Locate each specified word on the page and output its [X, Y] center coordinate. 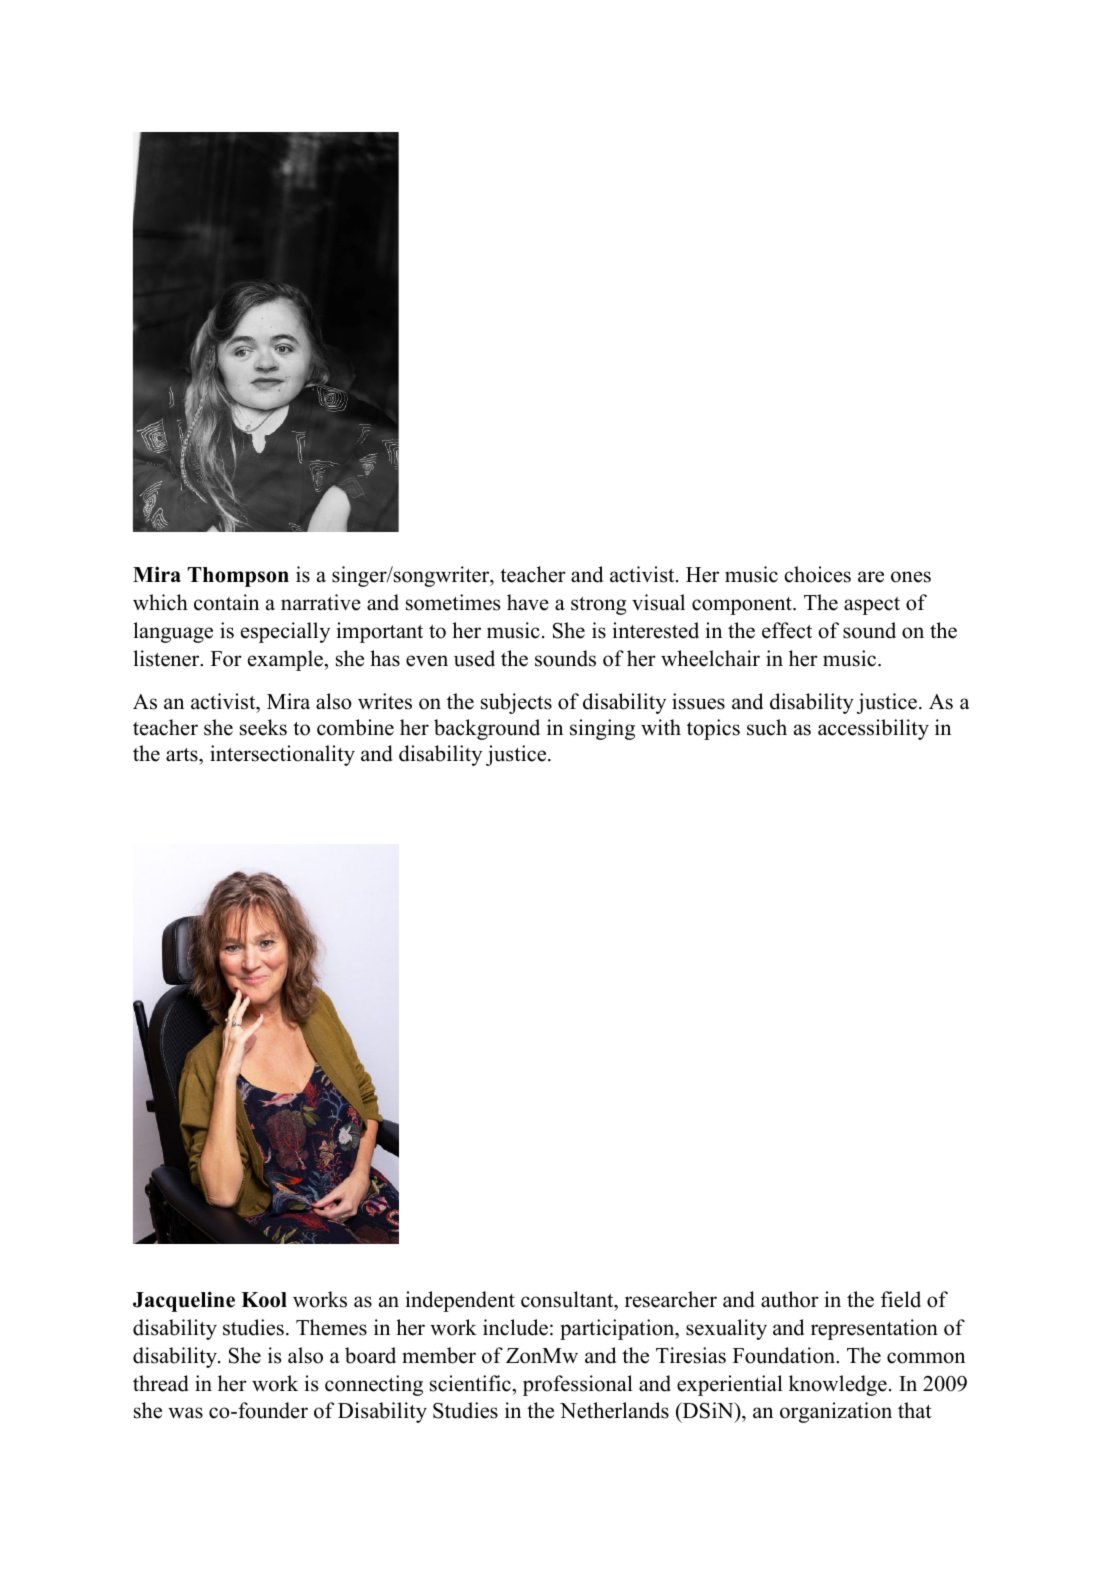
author [790, 1299]
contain [226, 602]
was [185, 1413]
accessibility [873, 729]
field [901, 1299]
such [767, 727]
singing [602, 729]
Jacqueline [184, 1301]
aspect [872, 606]
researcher [671, 1299]
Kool [264, 1300]
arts [183, 755]
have [528, 602]
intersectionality [282, 755]
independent [460, 1301]
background [487, 729]
